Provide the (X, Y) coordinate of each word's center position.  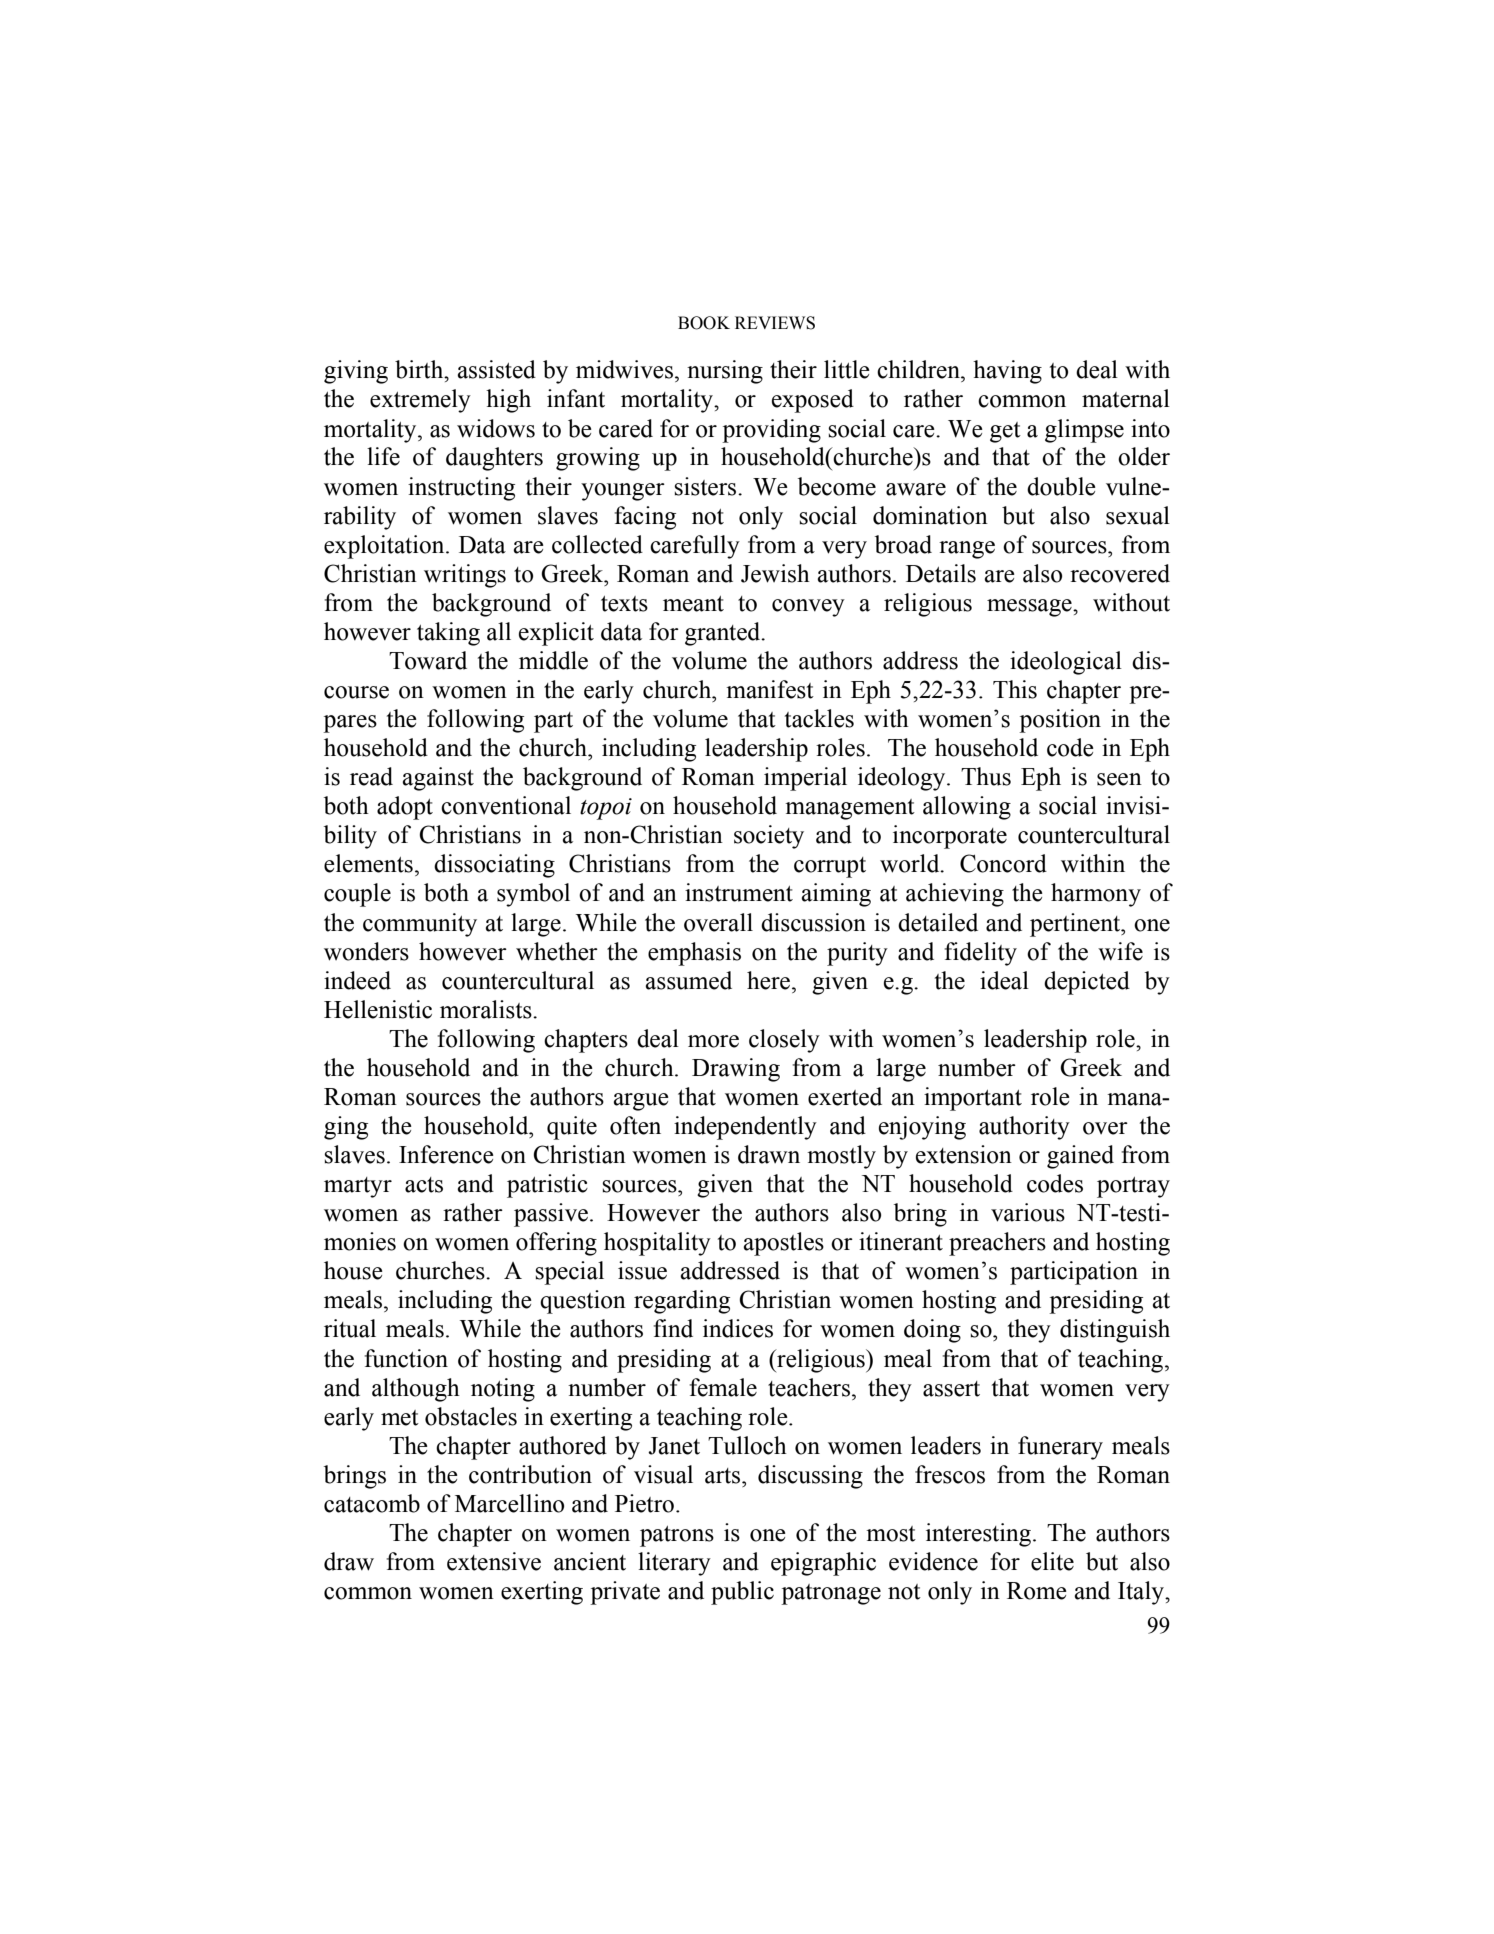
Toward (428, 660)
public (742, 1593)
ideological (1066, 663)
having (1007, 372)
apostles (783, 1244)
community (420, 925)
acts (424, 1185)
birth (420, 369)
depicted (1087, 983)
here (770, 980)
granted (724, 634)
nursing (725, 372)
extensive (494, 1561)
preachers (997, 1244)
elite (1052, 1561)
